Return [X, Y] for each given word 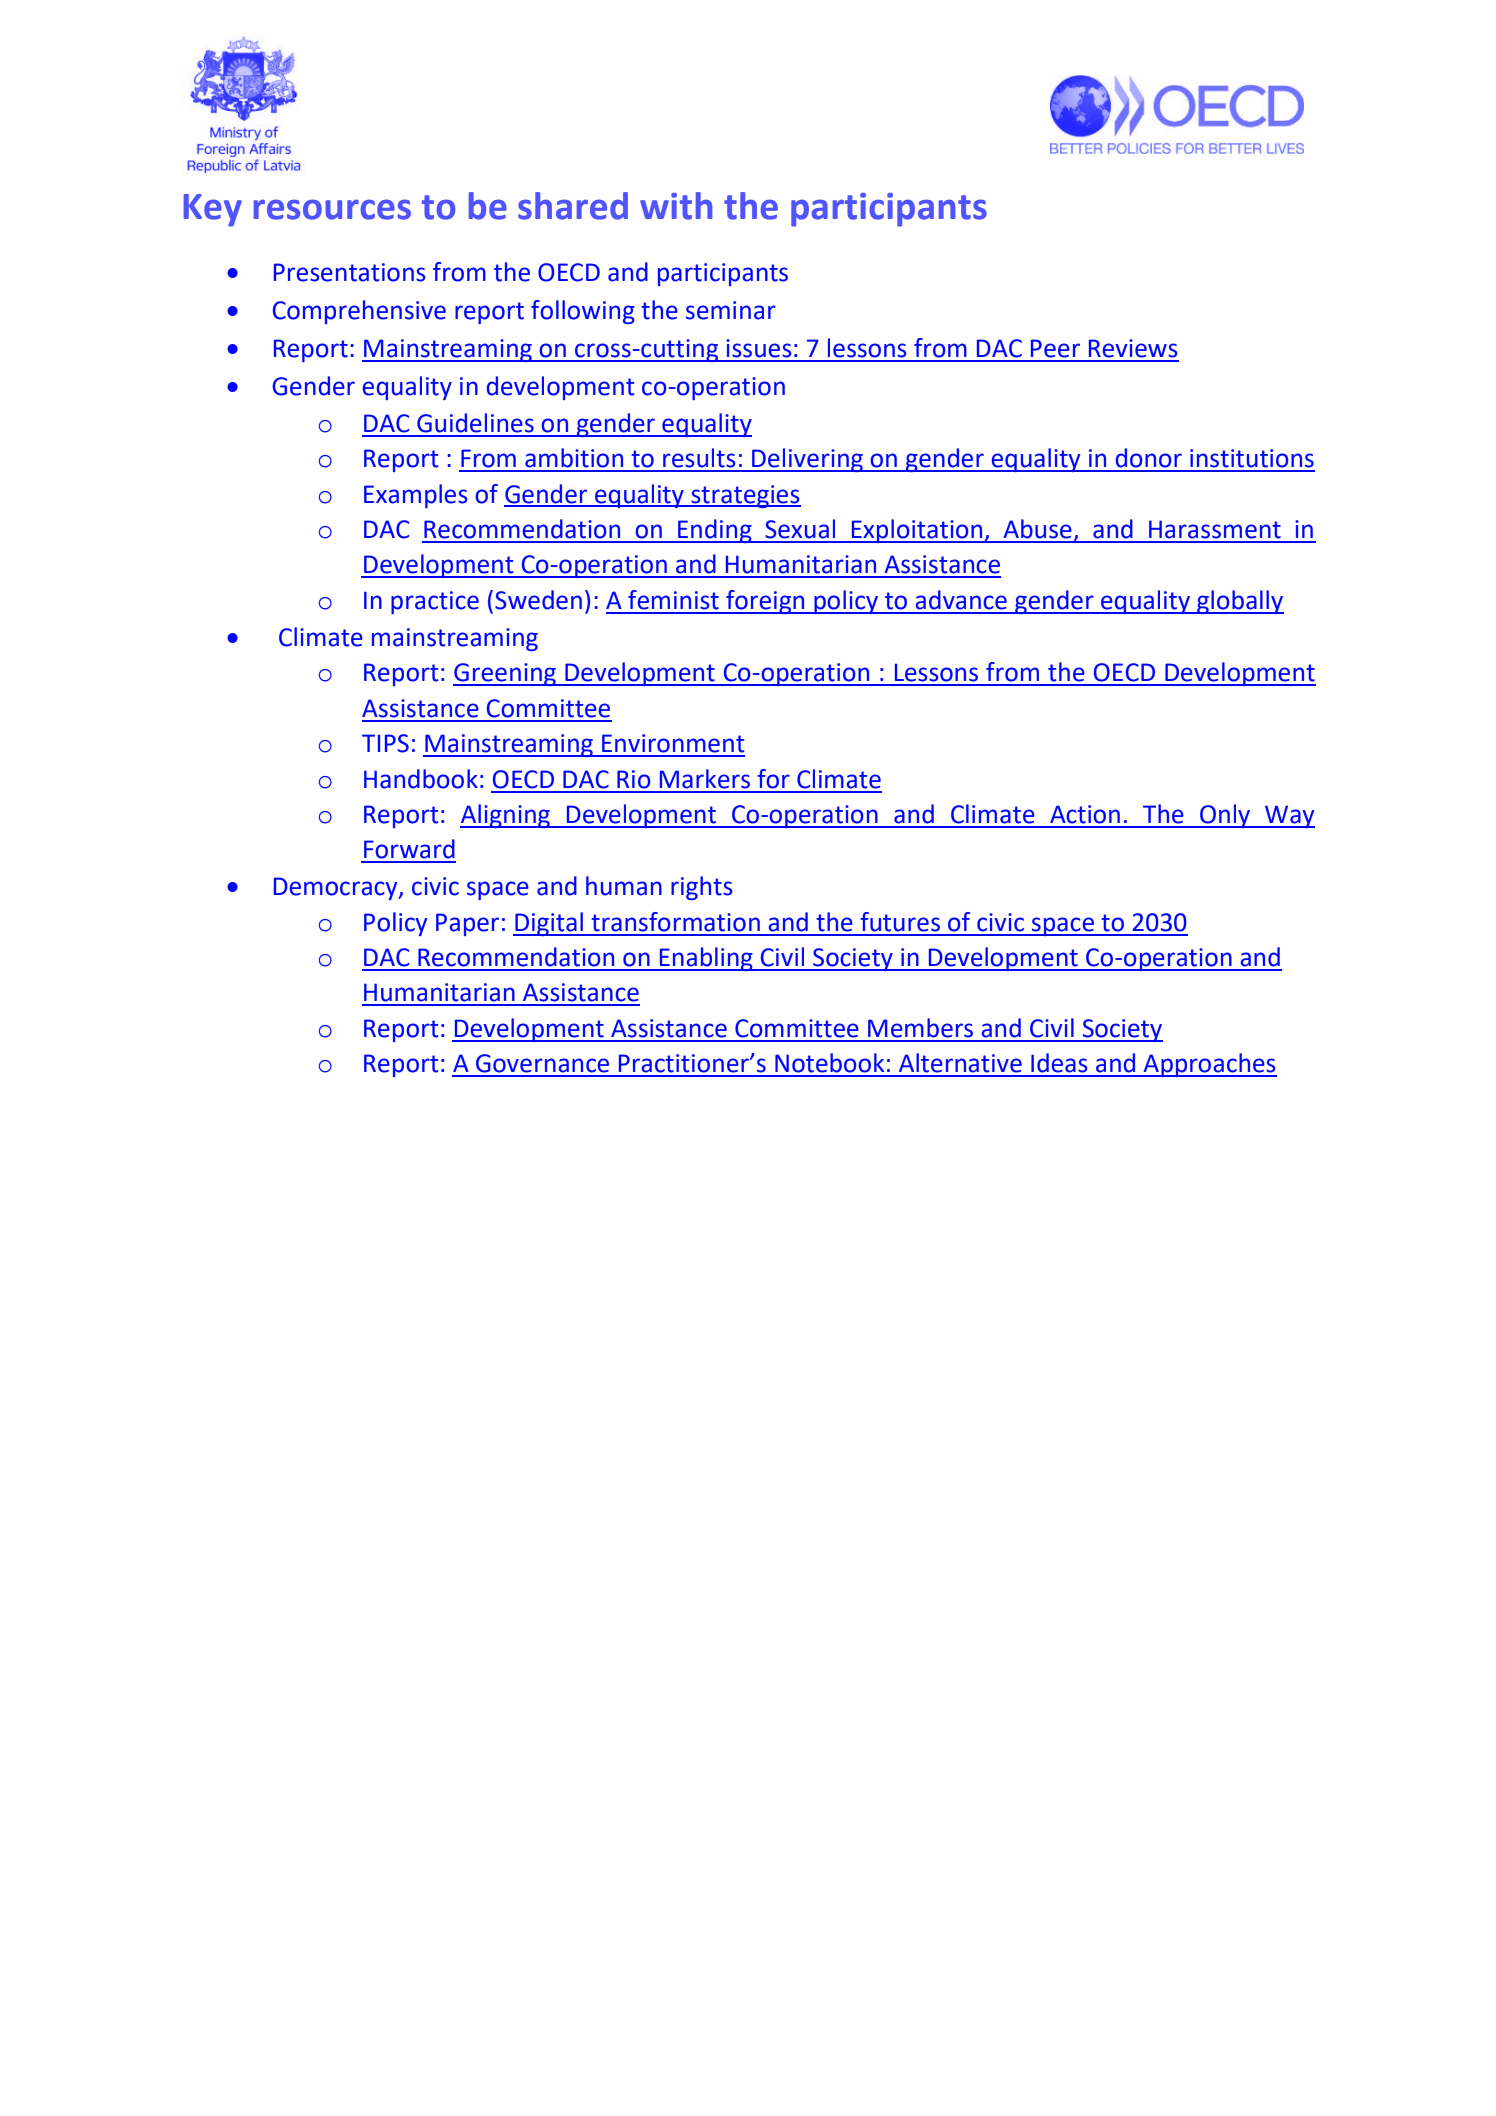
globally [1239, 602]
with [676, 206]
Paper [467, 924]
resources [332, 209]
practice [435, 602]
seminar [731, 310]
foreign [765, 602]
